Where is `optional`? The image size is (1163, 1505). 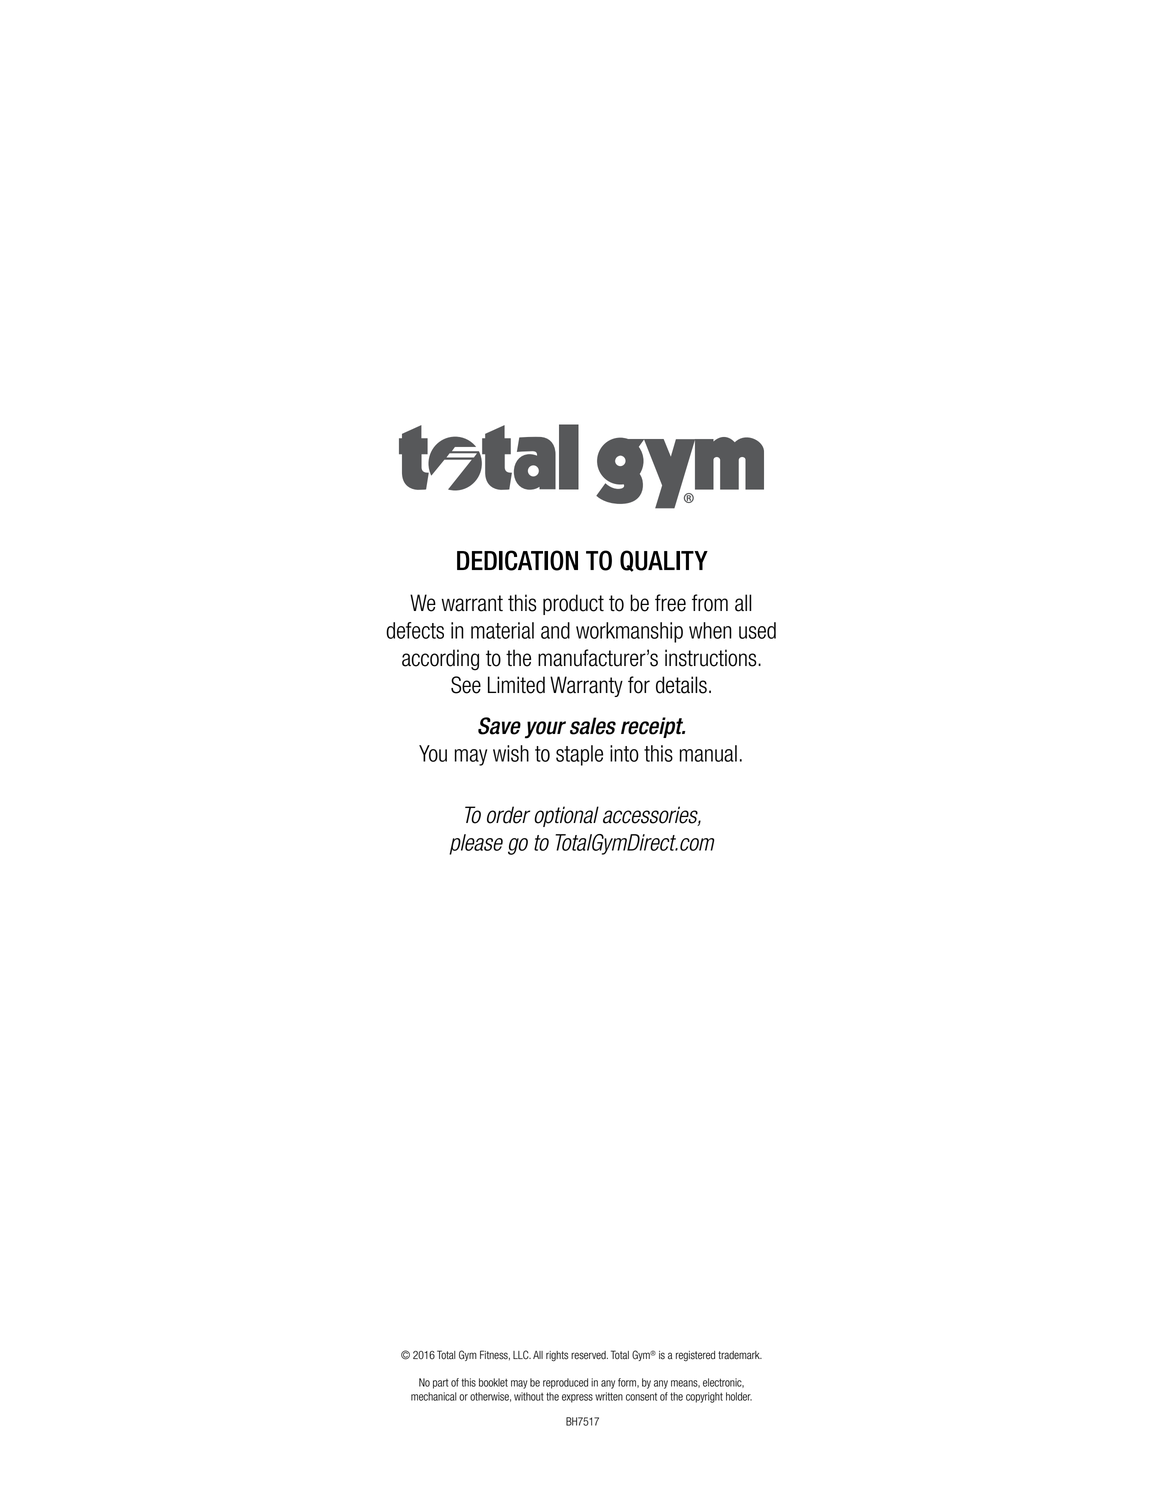
optional is located at coordinates (566, 816).
